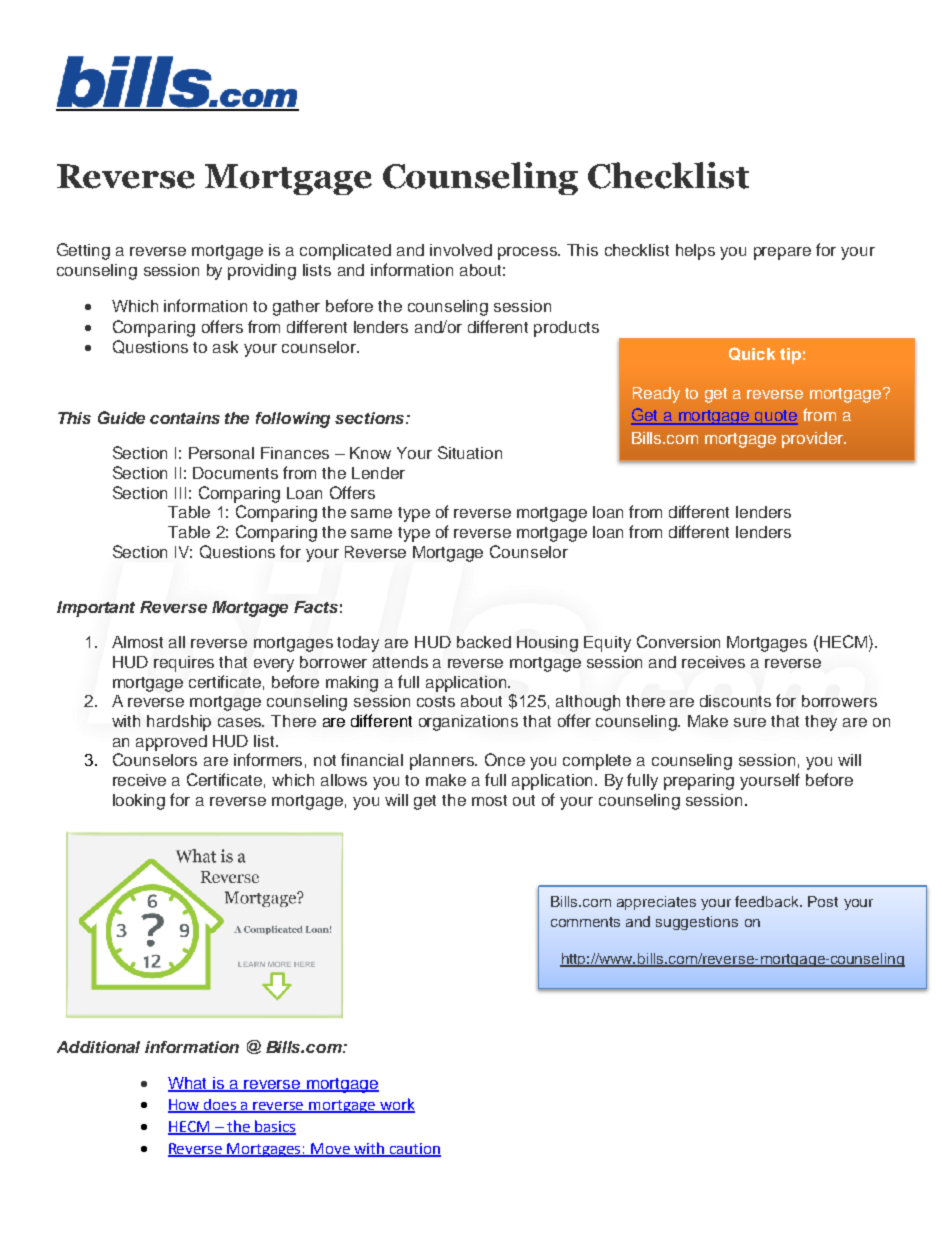  I want to click on How, so click(185, 1105).
